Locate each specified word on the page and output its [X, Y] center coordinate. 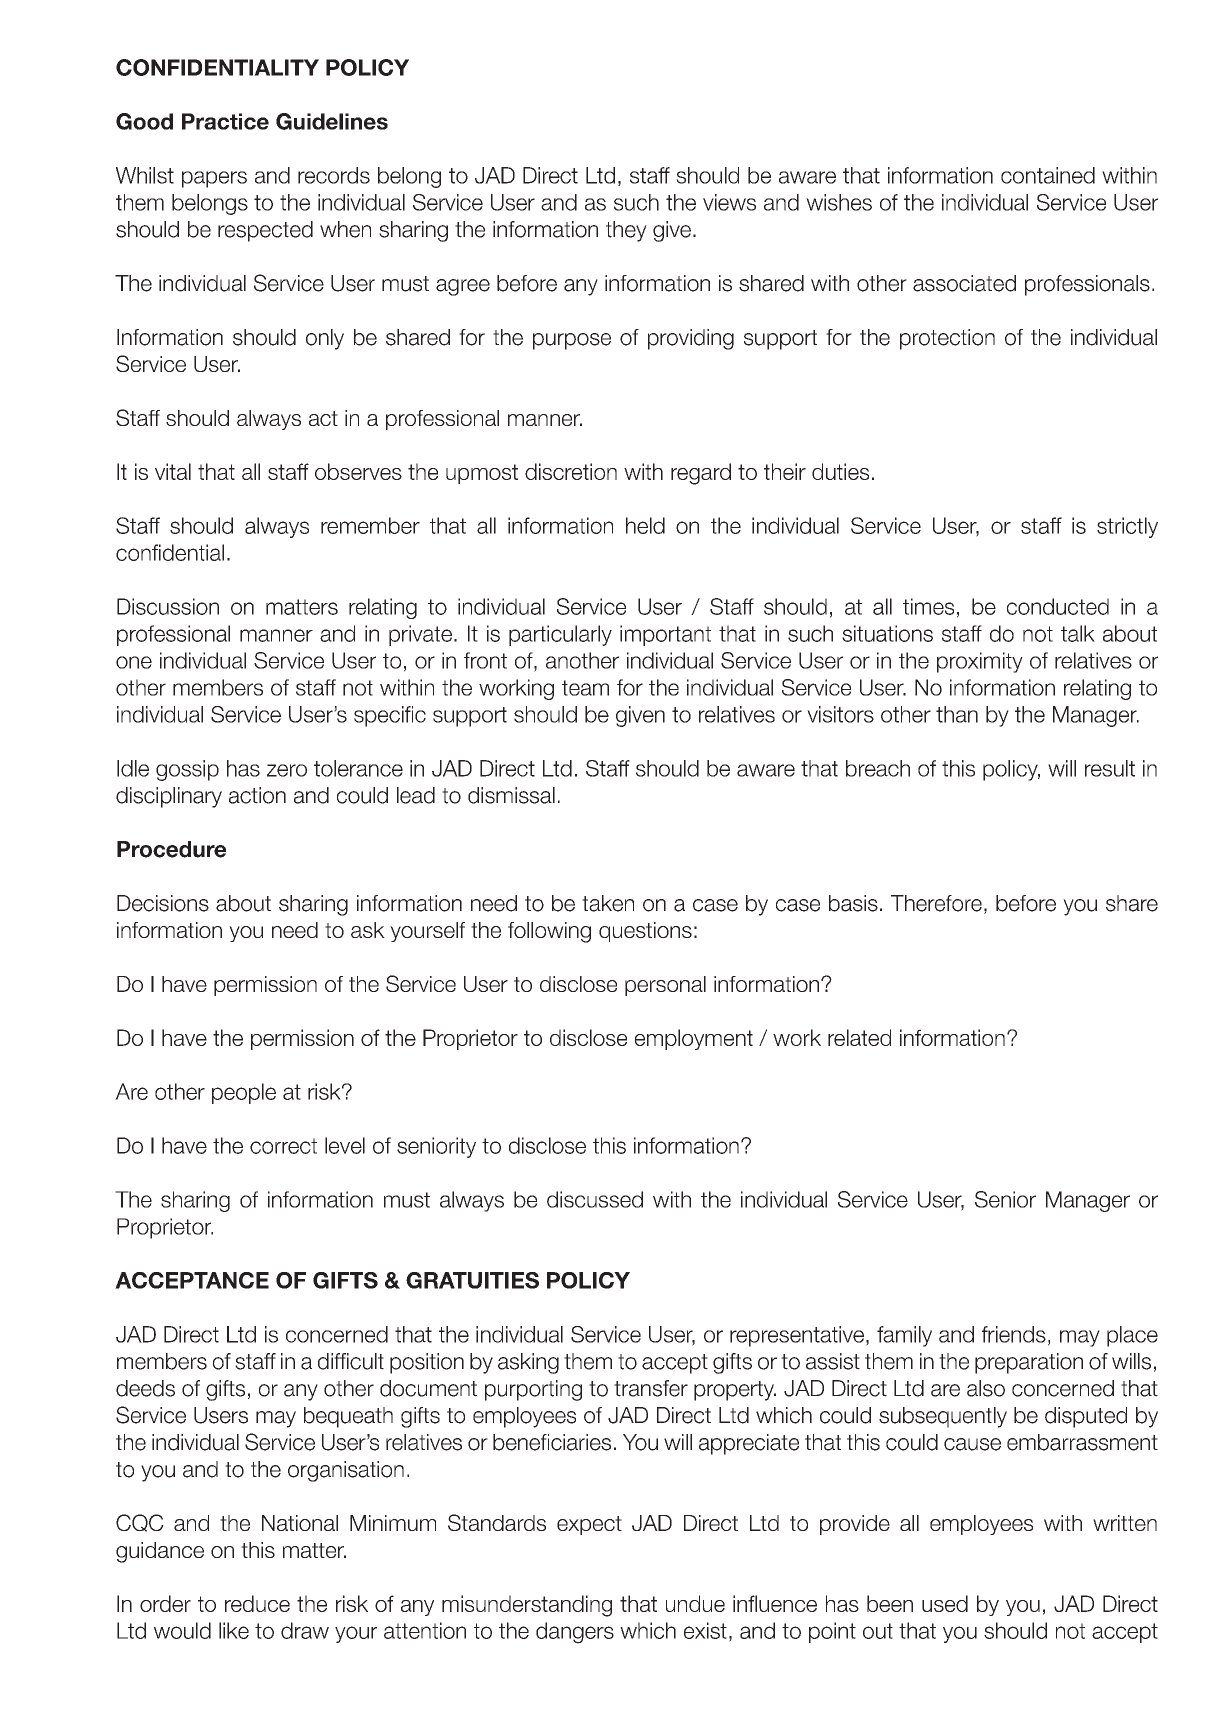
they [626, 231]
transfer [651, 1388]
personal [665, 986]
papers [214, 179]
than [957, 714]
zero [287, 770]
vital [173, 471]
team [585, 688]
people [244, 1093]
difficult [351, 1361]
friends [1014, 1334]
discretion [571, 471]
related [859, 1037]
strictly [1127, 527]
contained [1048, 175]
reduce [257, 1603]
